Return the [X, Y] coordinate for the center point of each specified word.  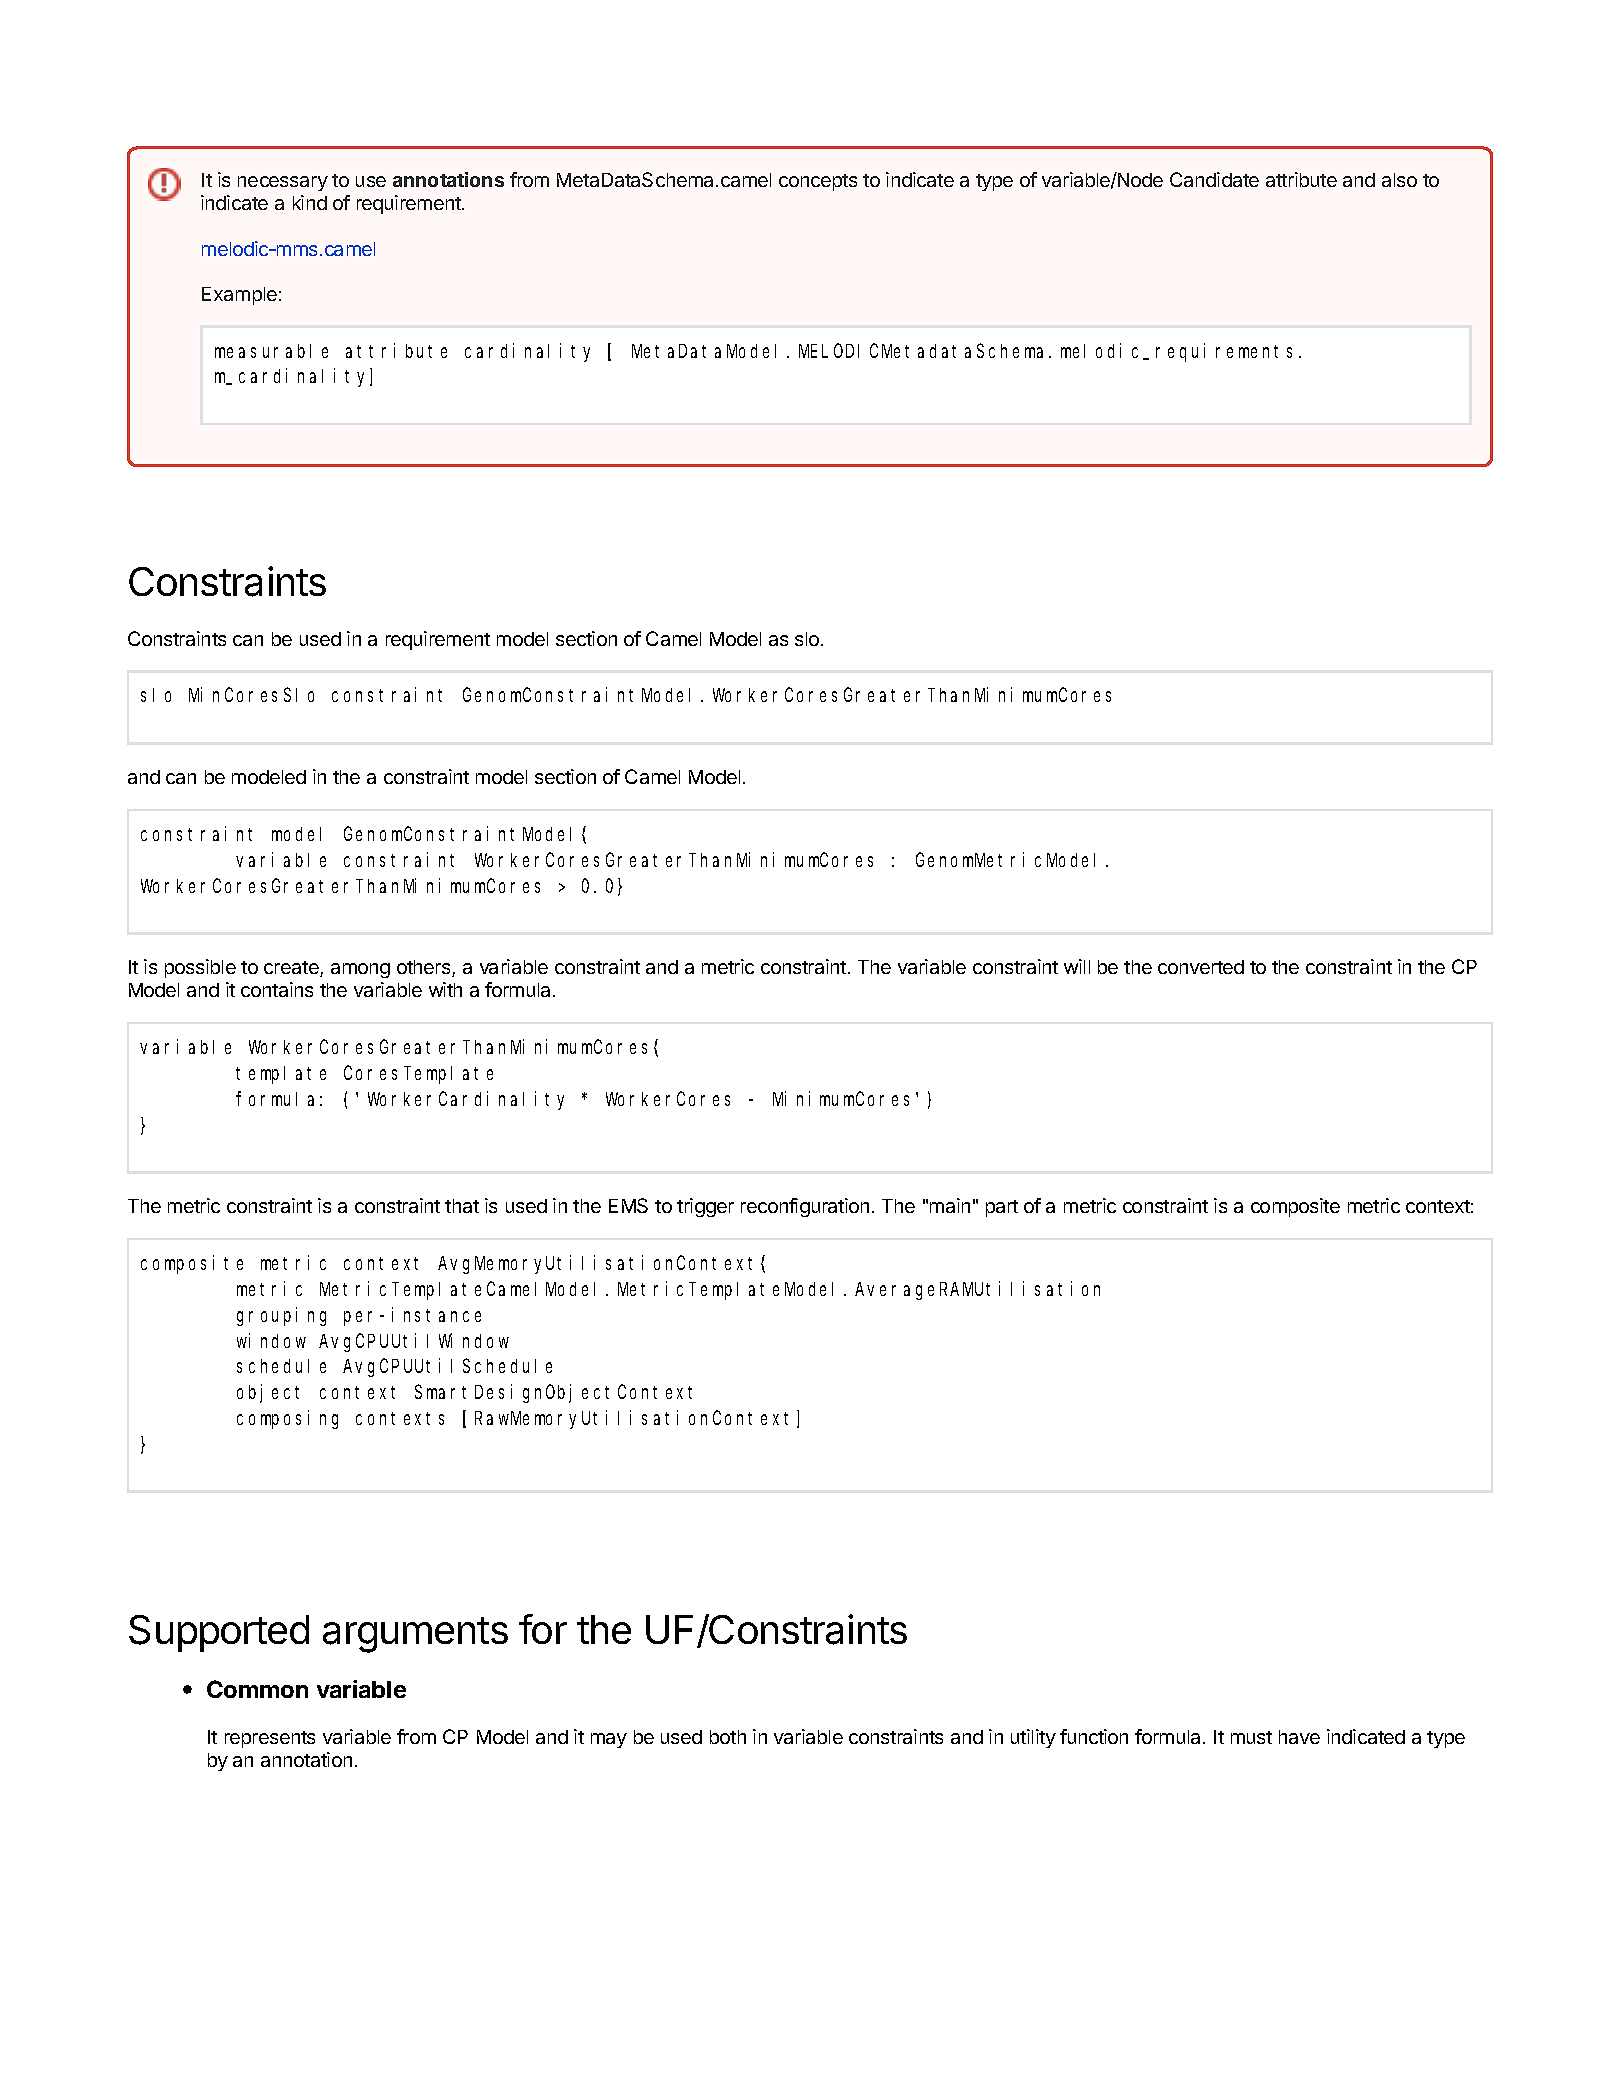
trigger [705, 1207]
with [445, 989]
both [728, 1737]
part [1002, 1208]
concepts [818, 182]
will [1077, 966]
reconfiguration [805, 1207]
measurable [271, 351]
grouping [281, 1316]
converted [1201, 967]
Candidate [1214, 179]
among [360, 970]
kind [310, 202]
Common [257, 1689]
